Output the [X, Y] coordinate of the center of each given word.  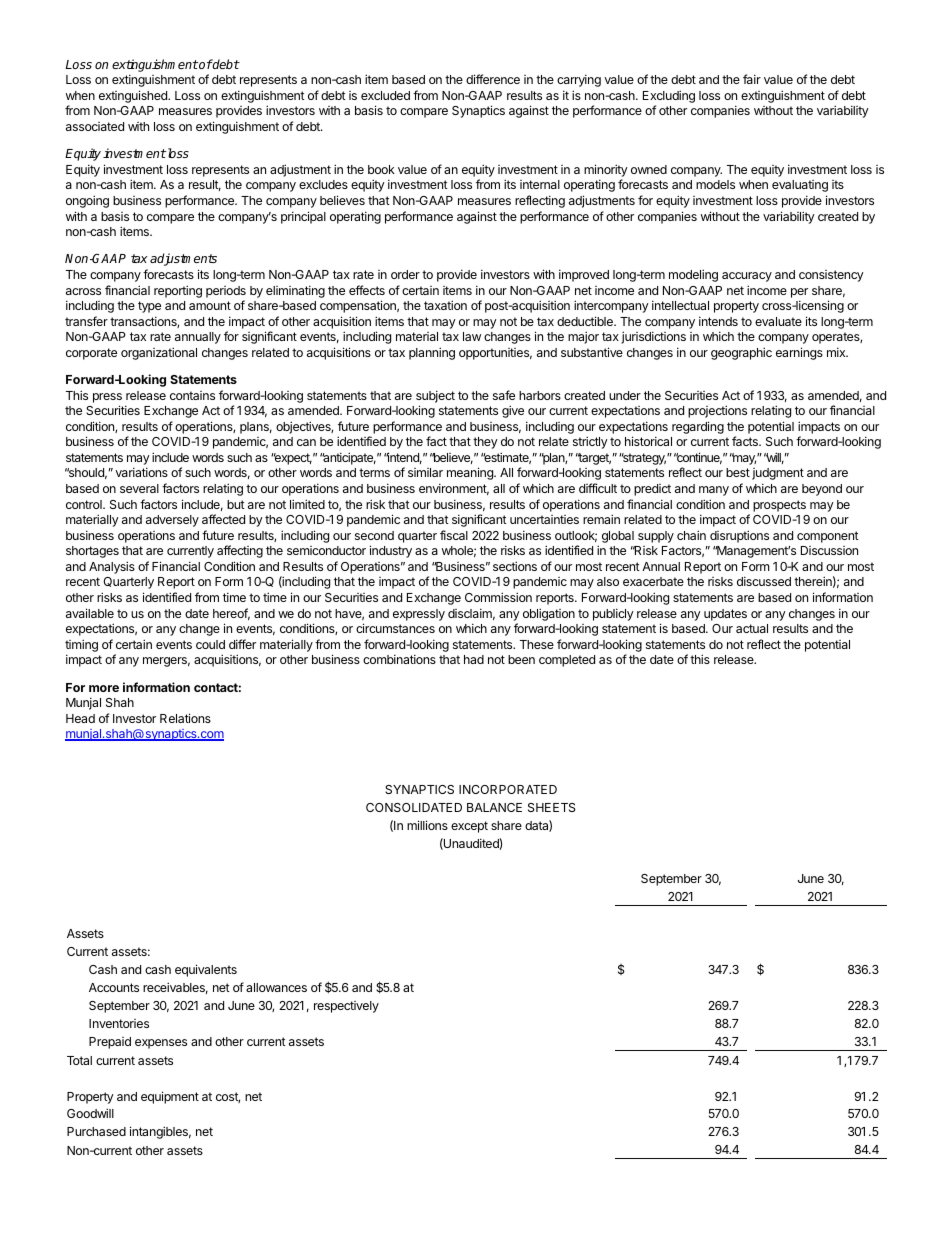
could [210, 644]
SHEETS [552, 807]
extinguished [134, 96]
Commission [498, 597]
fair [752, 79]
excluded [385, 95]
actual [752, 628]
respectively [346, 1007]
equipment [170, 1097]
